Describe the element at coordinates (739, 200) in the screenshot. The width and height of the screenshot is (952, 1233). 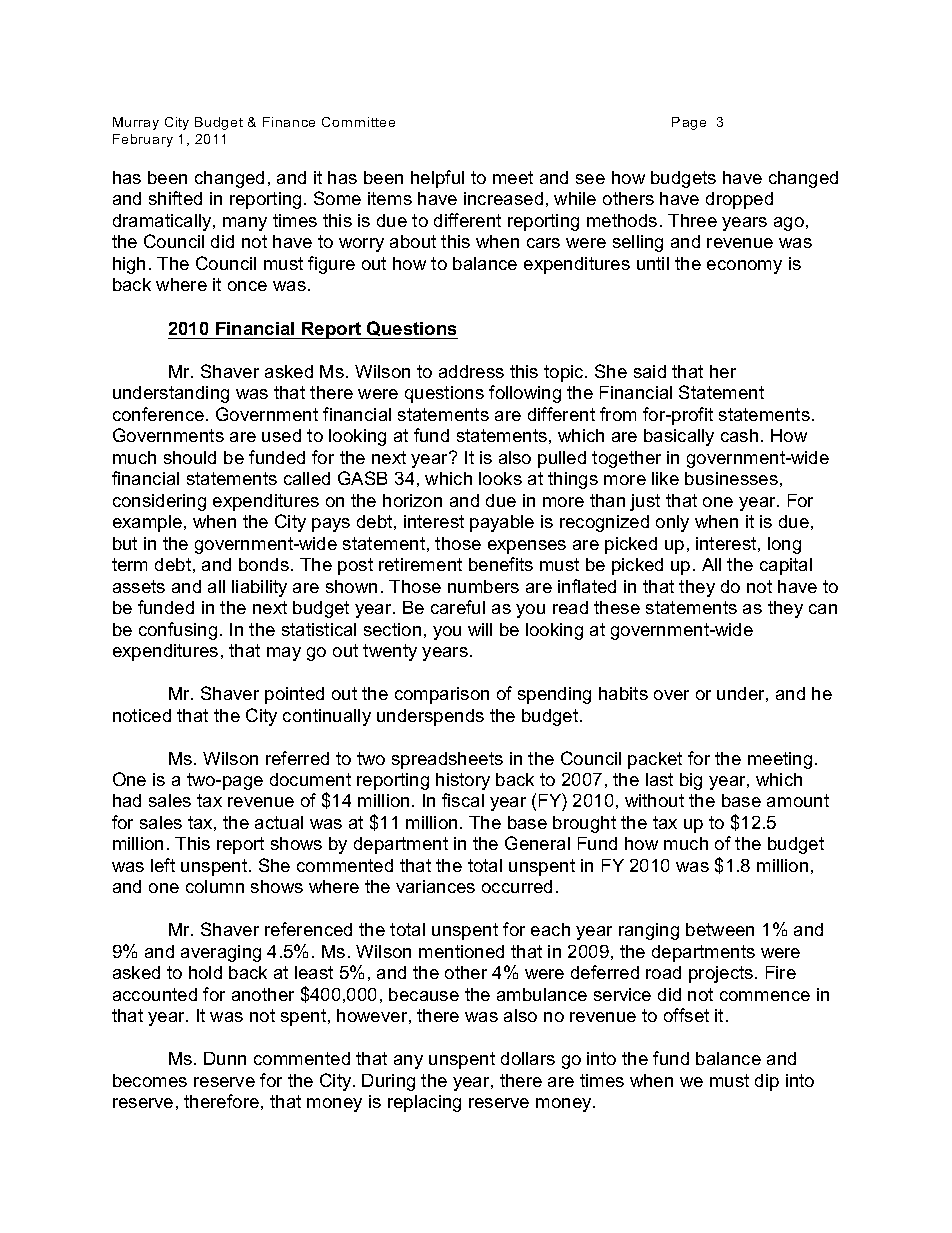
I see `dropped` at that location.
